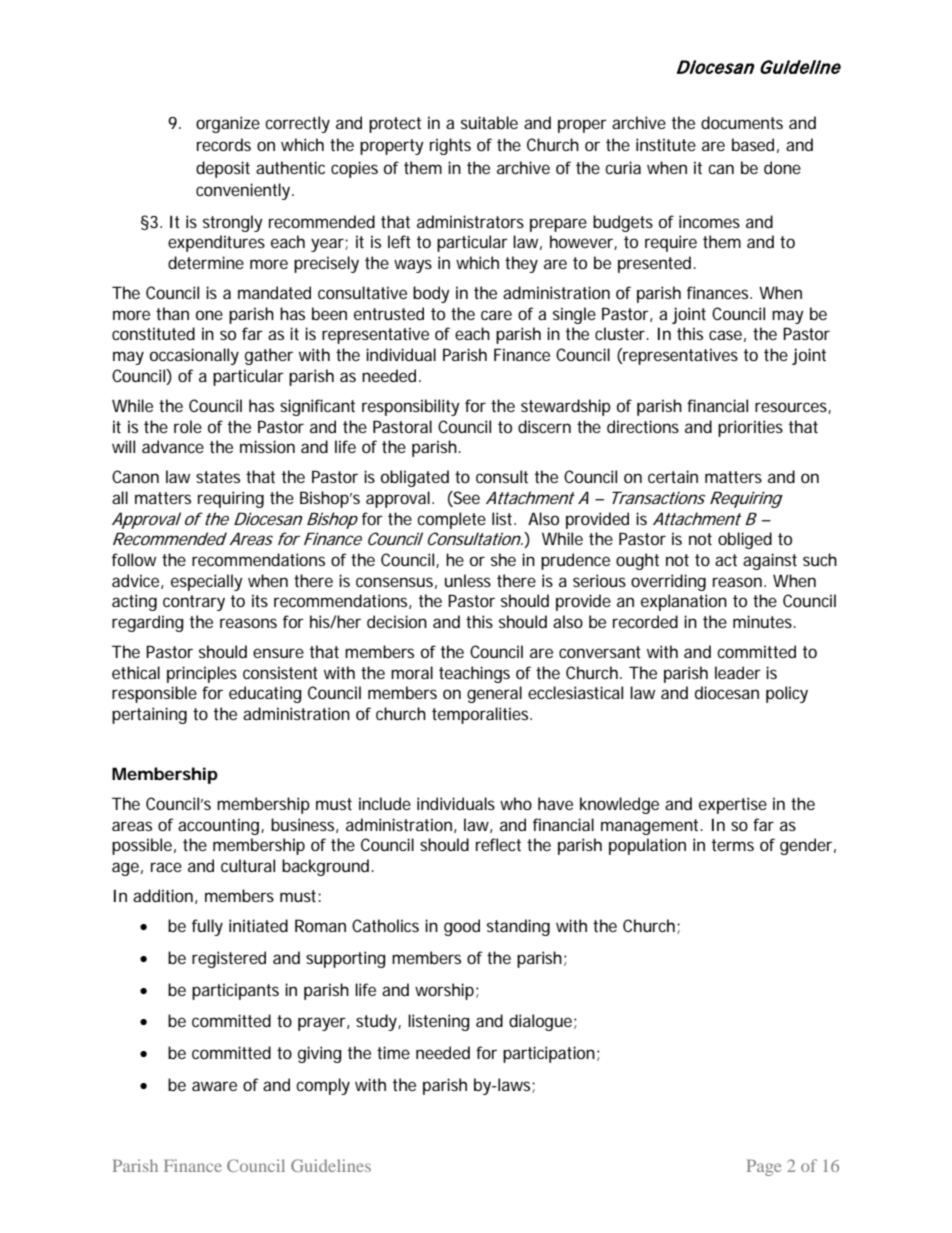 This screenshot has height=1233, width=952. Describe the element at coordinates (214, 1086) in the screenshot. I see `aware` at that location.
